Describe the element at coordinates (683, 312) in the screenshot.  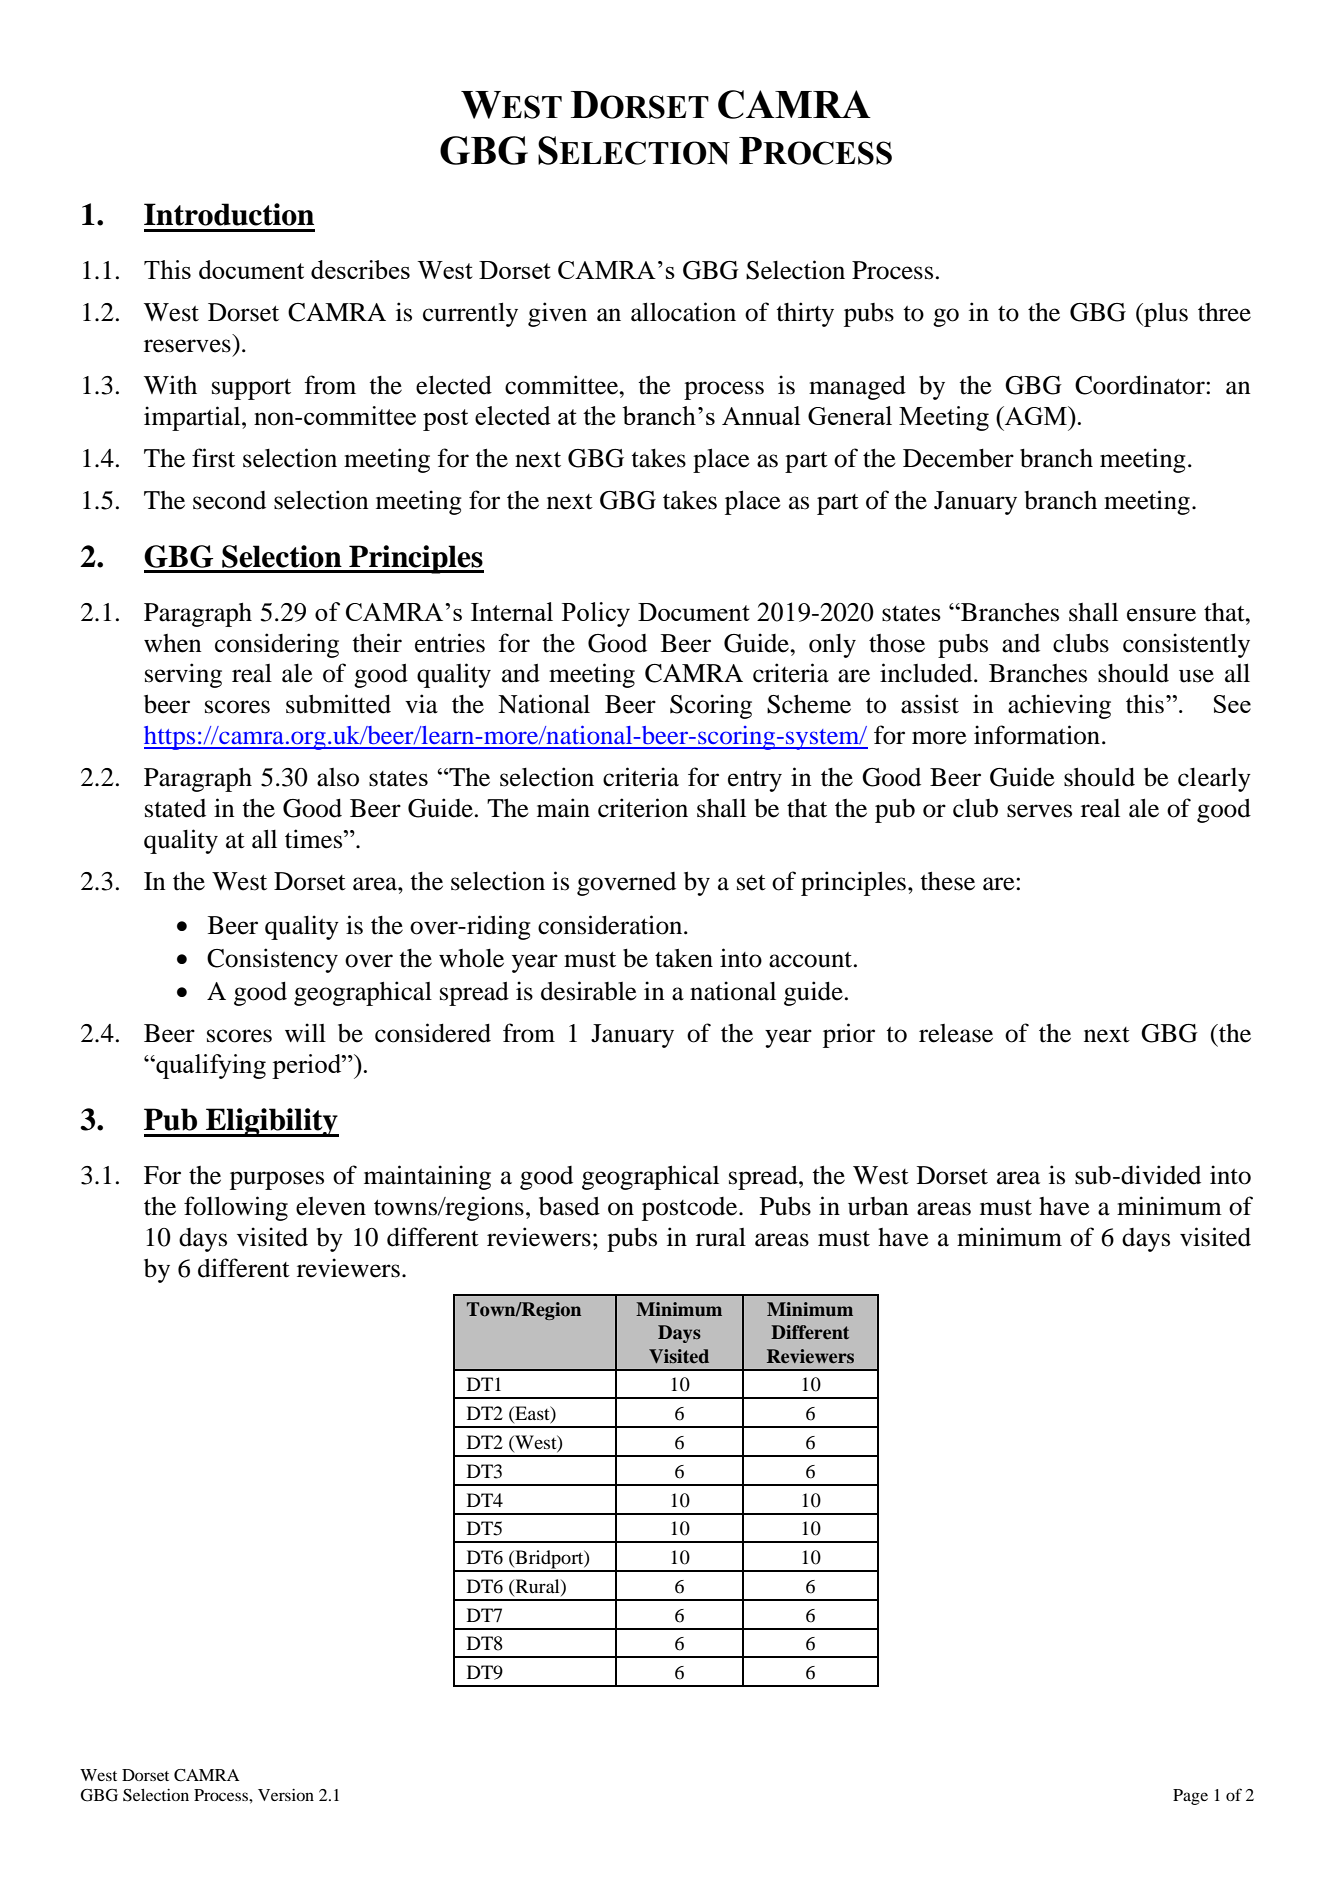
I see `allocation` at that location.
